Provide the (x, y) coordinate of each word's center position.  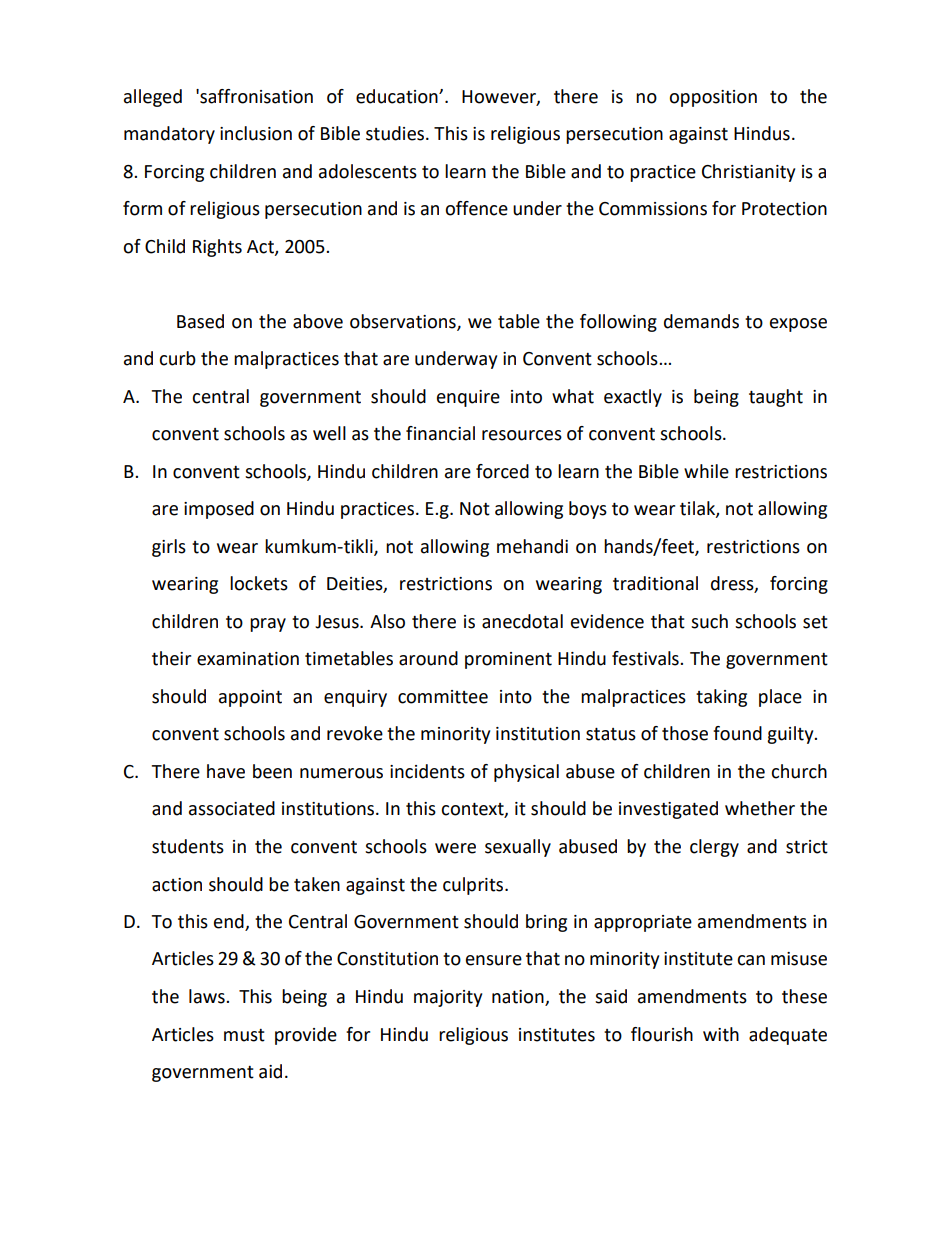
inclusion (256, 133)
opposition (713, 98)
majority (448, 998)
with (721, 1034)
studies (395, 133)
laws (208, 996)
